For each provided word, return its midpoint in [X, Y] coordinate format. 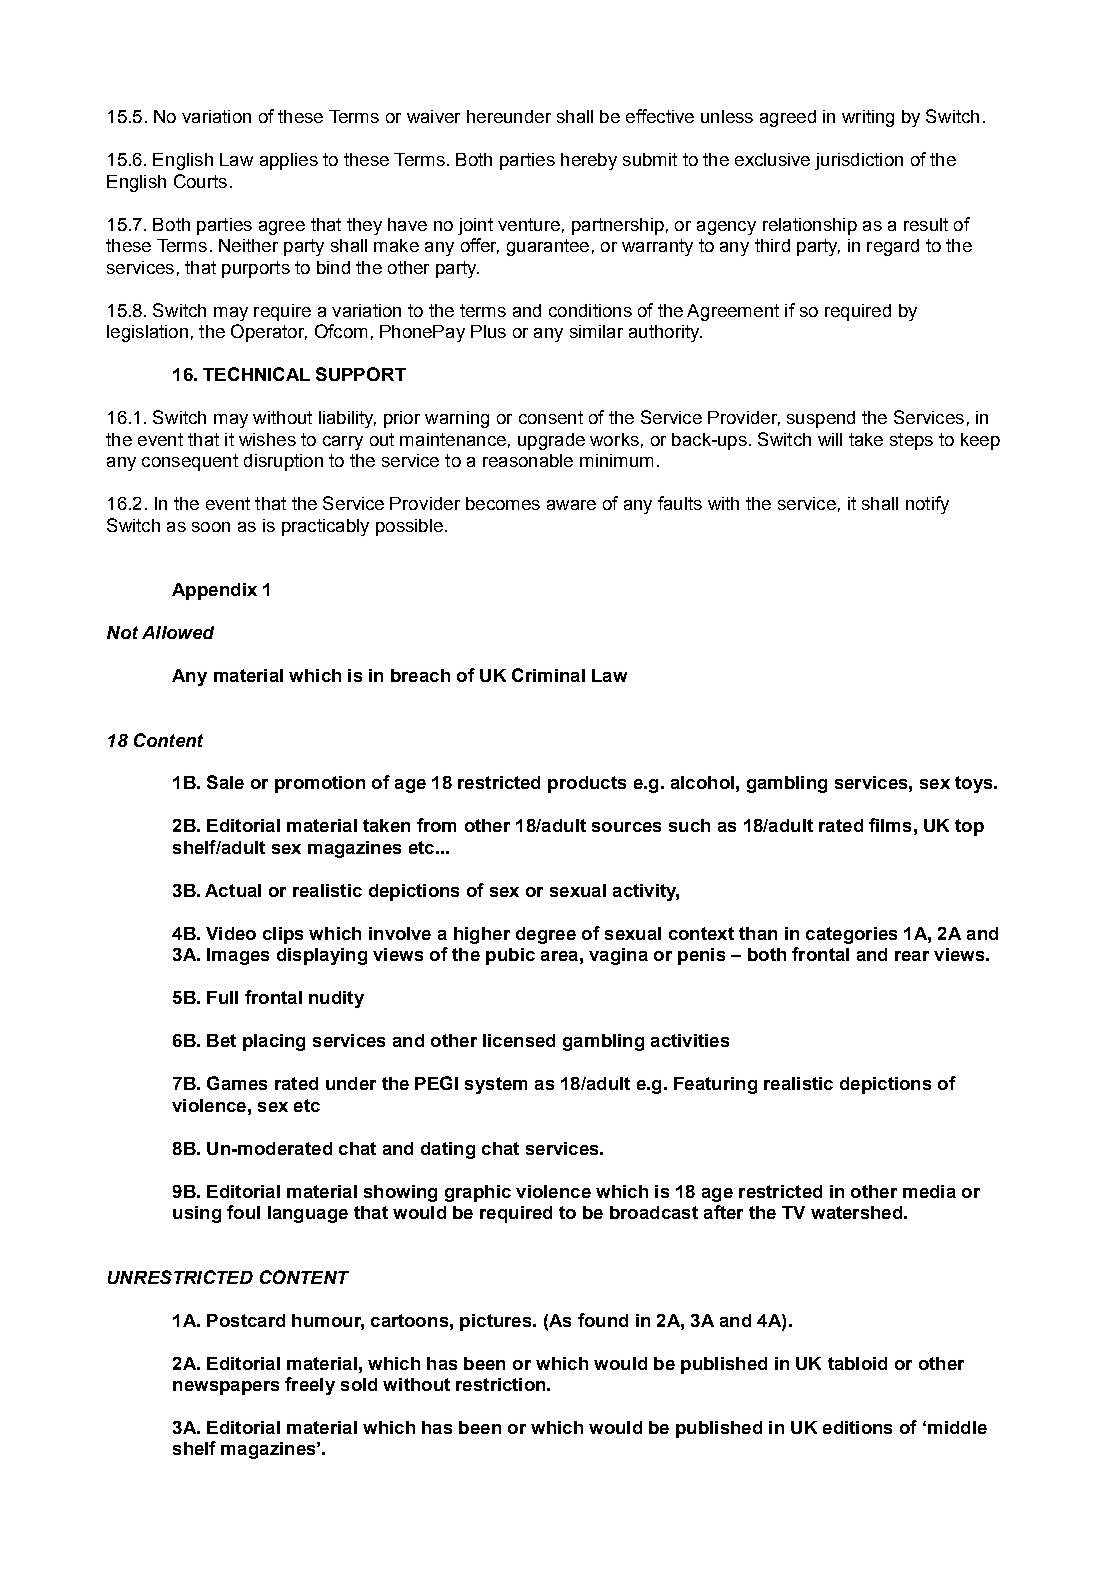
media [929, 1191]
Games [237, 1083]
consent [551, 417]
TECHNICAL [256, 374]
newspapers [226, 1388]
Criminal [548, 675]
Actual [233, 890]
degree [546, 935]
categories [851, 935]
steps [911, 441]
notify [927, 505]
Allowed [178, 632]
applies [289, 161]
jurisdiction [859, 161]
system [496, 1085]
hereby [589, 161]
